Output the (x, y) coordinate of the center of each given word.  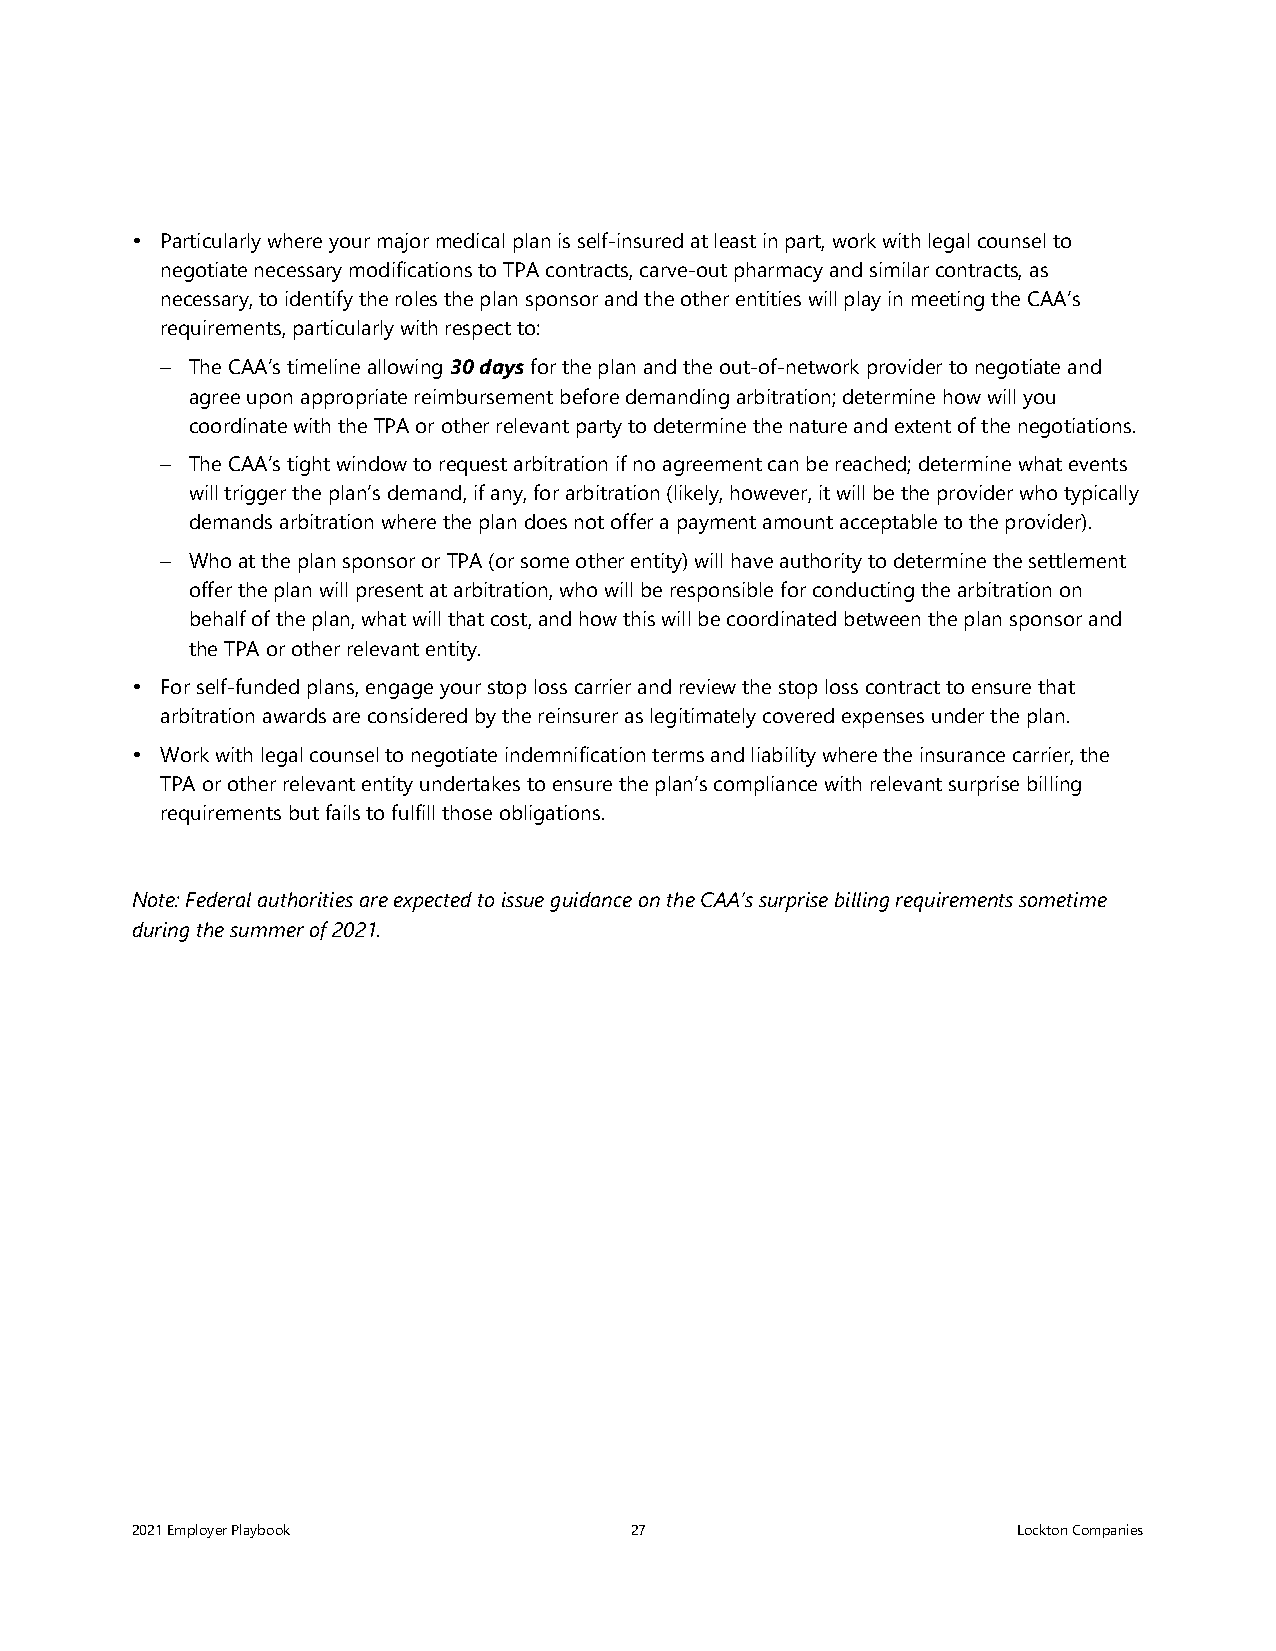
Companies (1108, 1531)
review (708, 686)
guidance (591, 902)
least (735, 240)
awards (294, 715)
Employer (197, 1531)
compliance (765, 786)
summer (267, 931)
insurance (963, 754)
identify (319, 300)
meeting (948, 301)
